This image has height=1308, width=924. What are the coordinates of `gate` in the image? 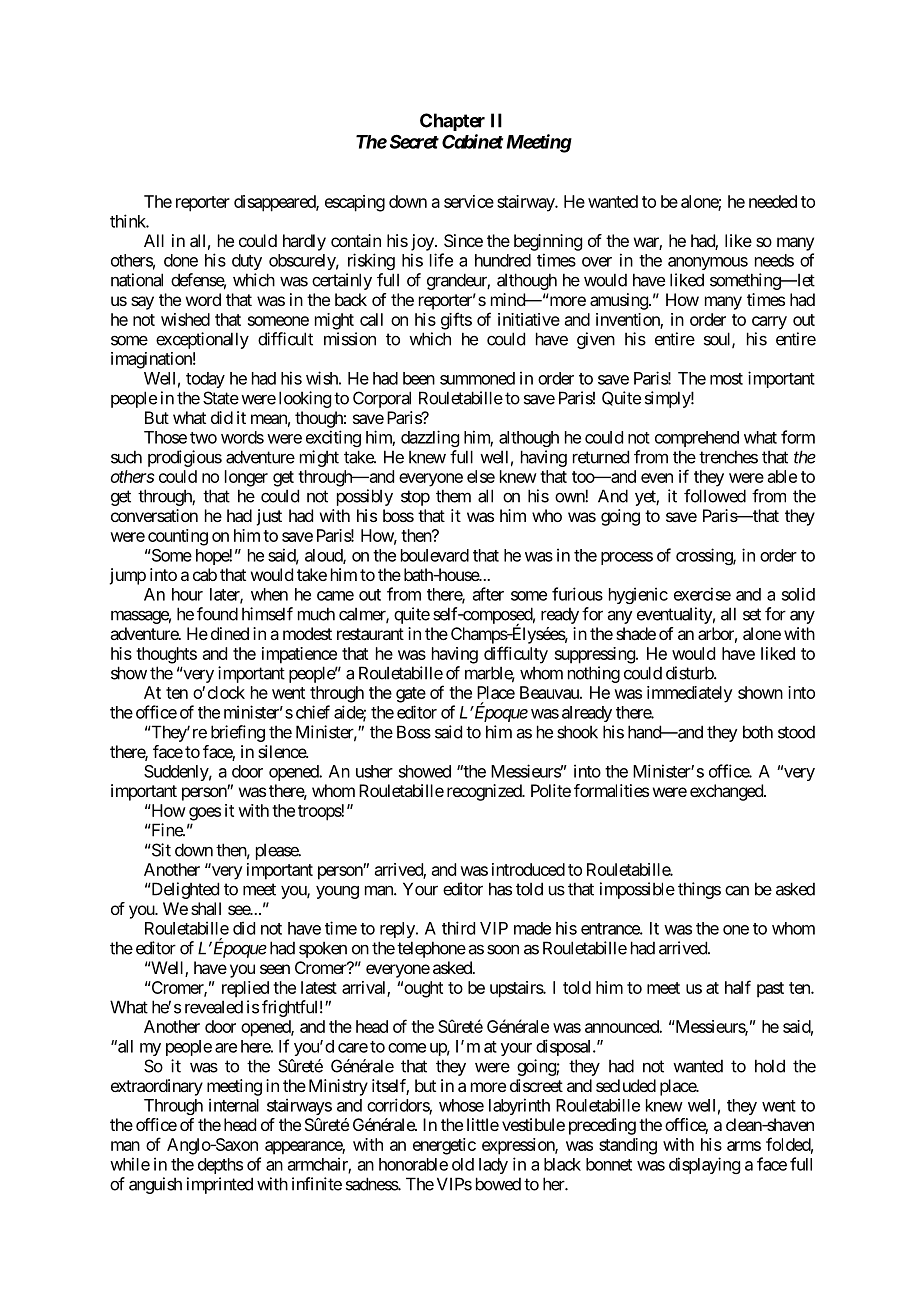 It's located at (411, 695).
